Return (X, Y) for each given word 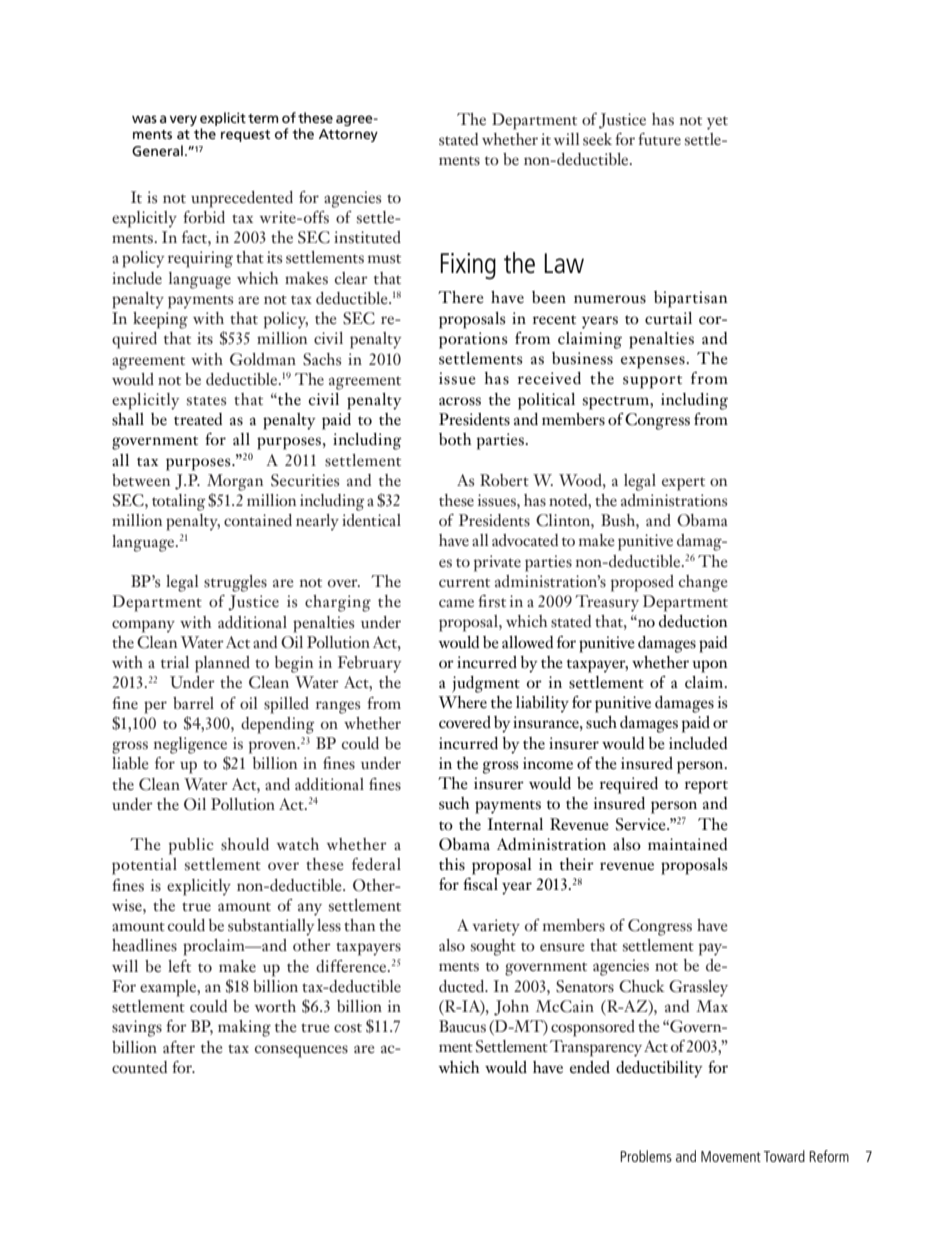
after (179, 1047)
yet (717, 123)
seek (597, 139)
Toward (784, 1156)
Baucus (462, 1026)
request (245, 136)
